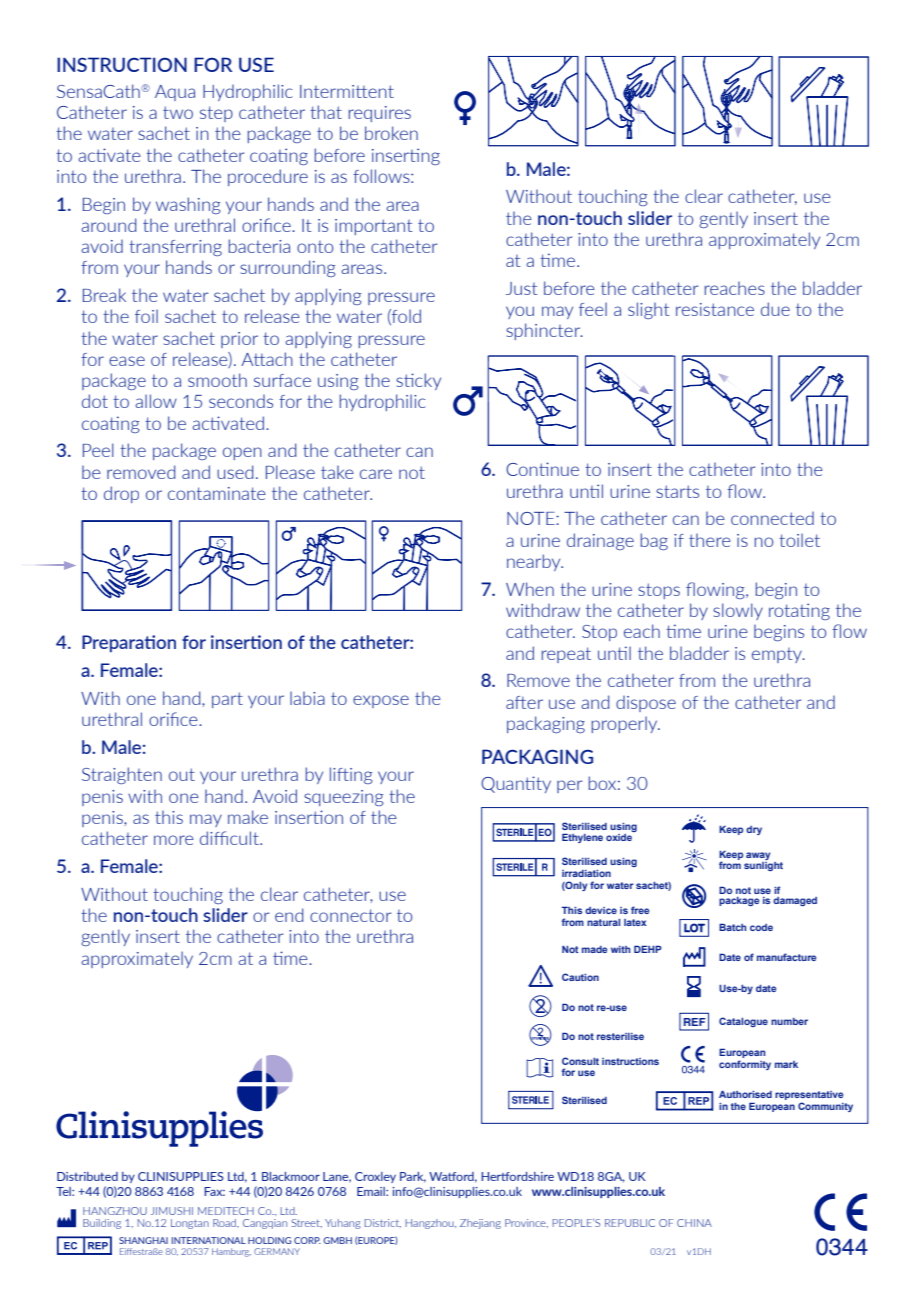 This screenshot has width=924, height=1311. I want to click on after, so click(524, 702).
